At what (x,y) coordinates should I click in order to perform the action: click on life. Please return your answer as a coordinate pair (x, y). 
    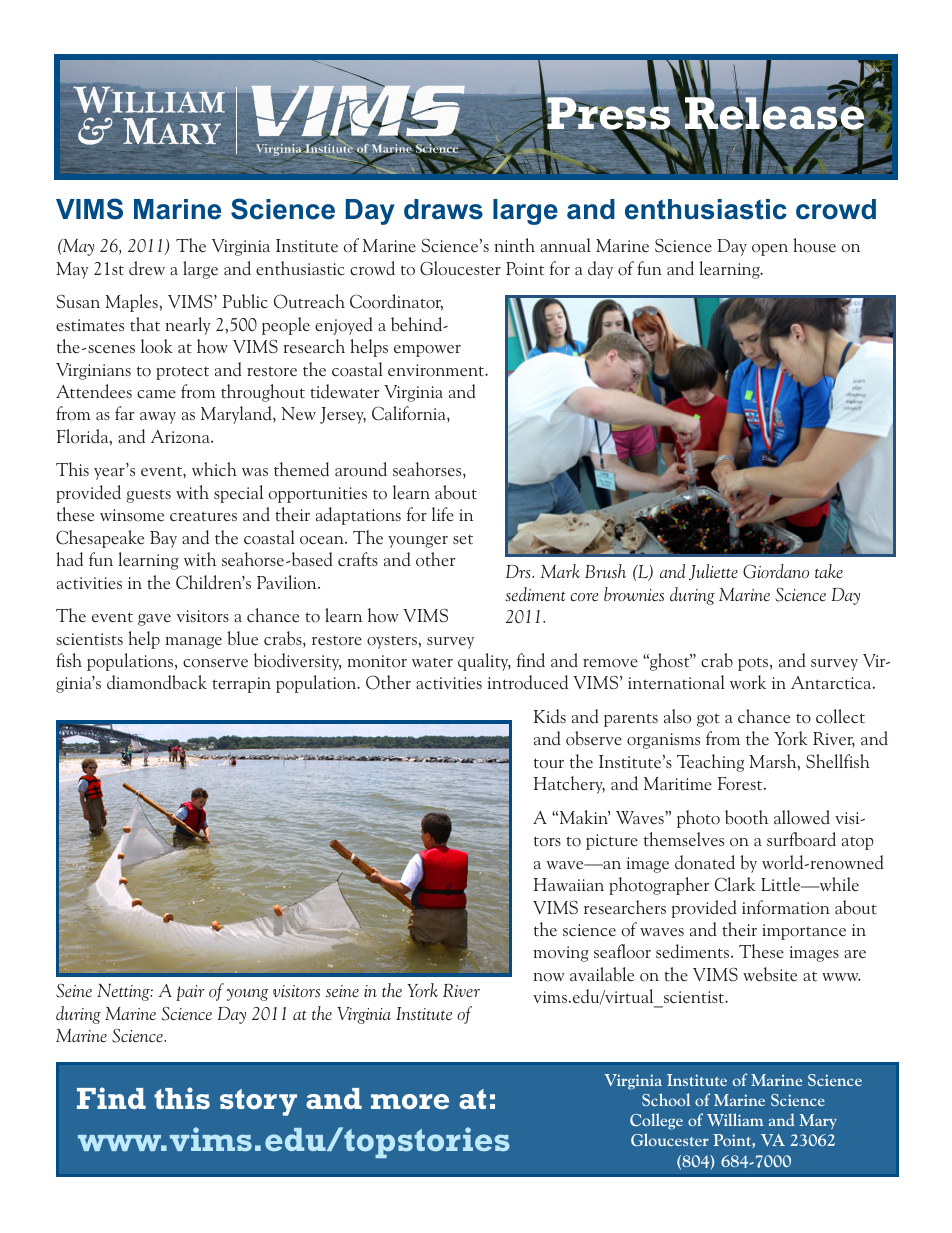
    Looking at the image, I should click on (443, 514).
